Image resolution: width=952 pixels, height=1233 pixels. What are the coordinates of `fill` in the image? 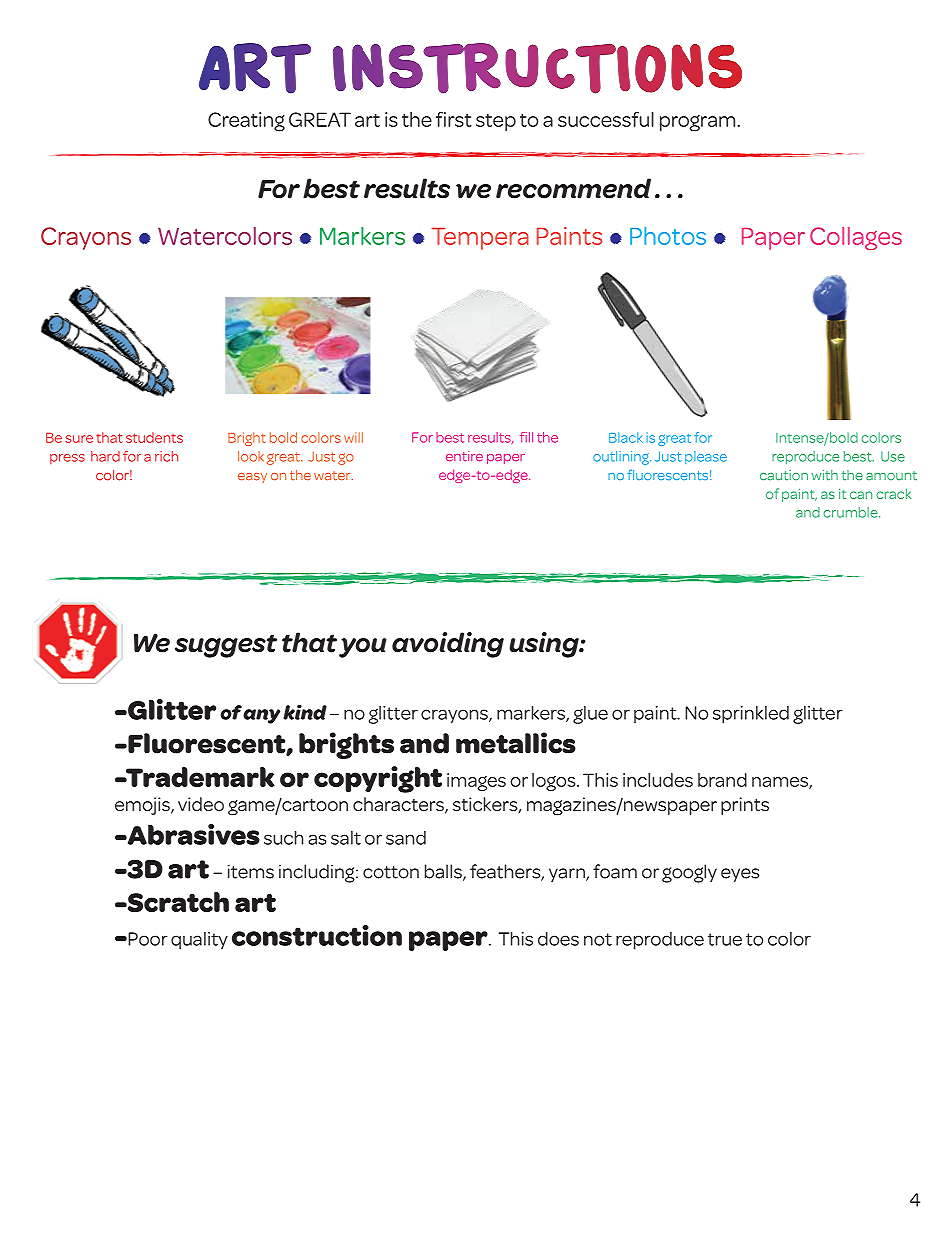 It's located at (526, 437).
